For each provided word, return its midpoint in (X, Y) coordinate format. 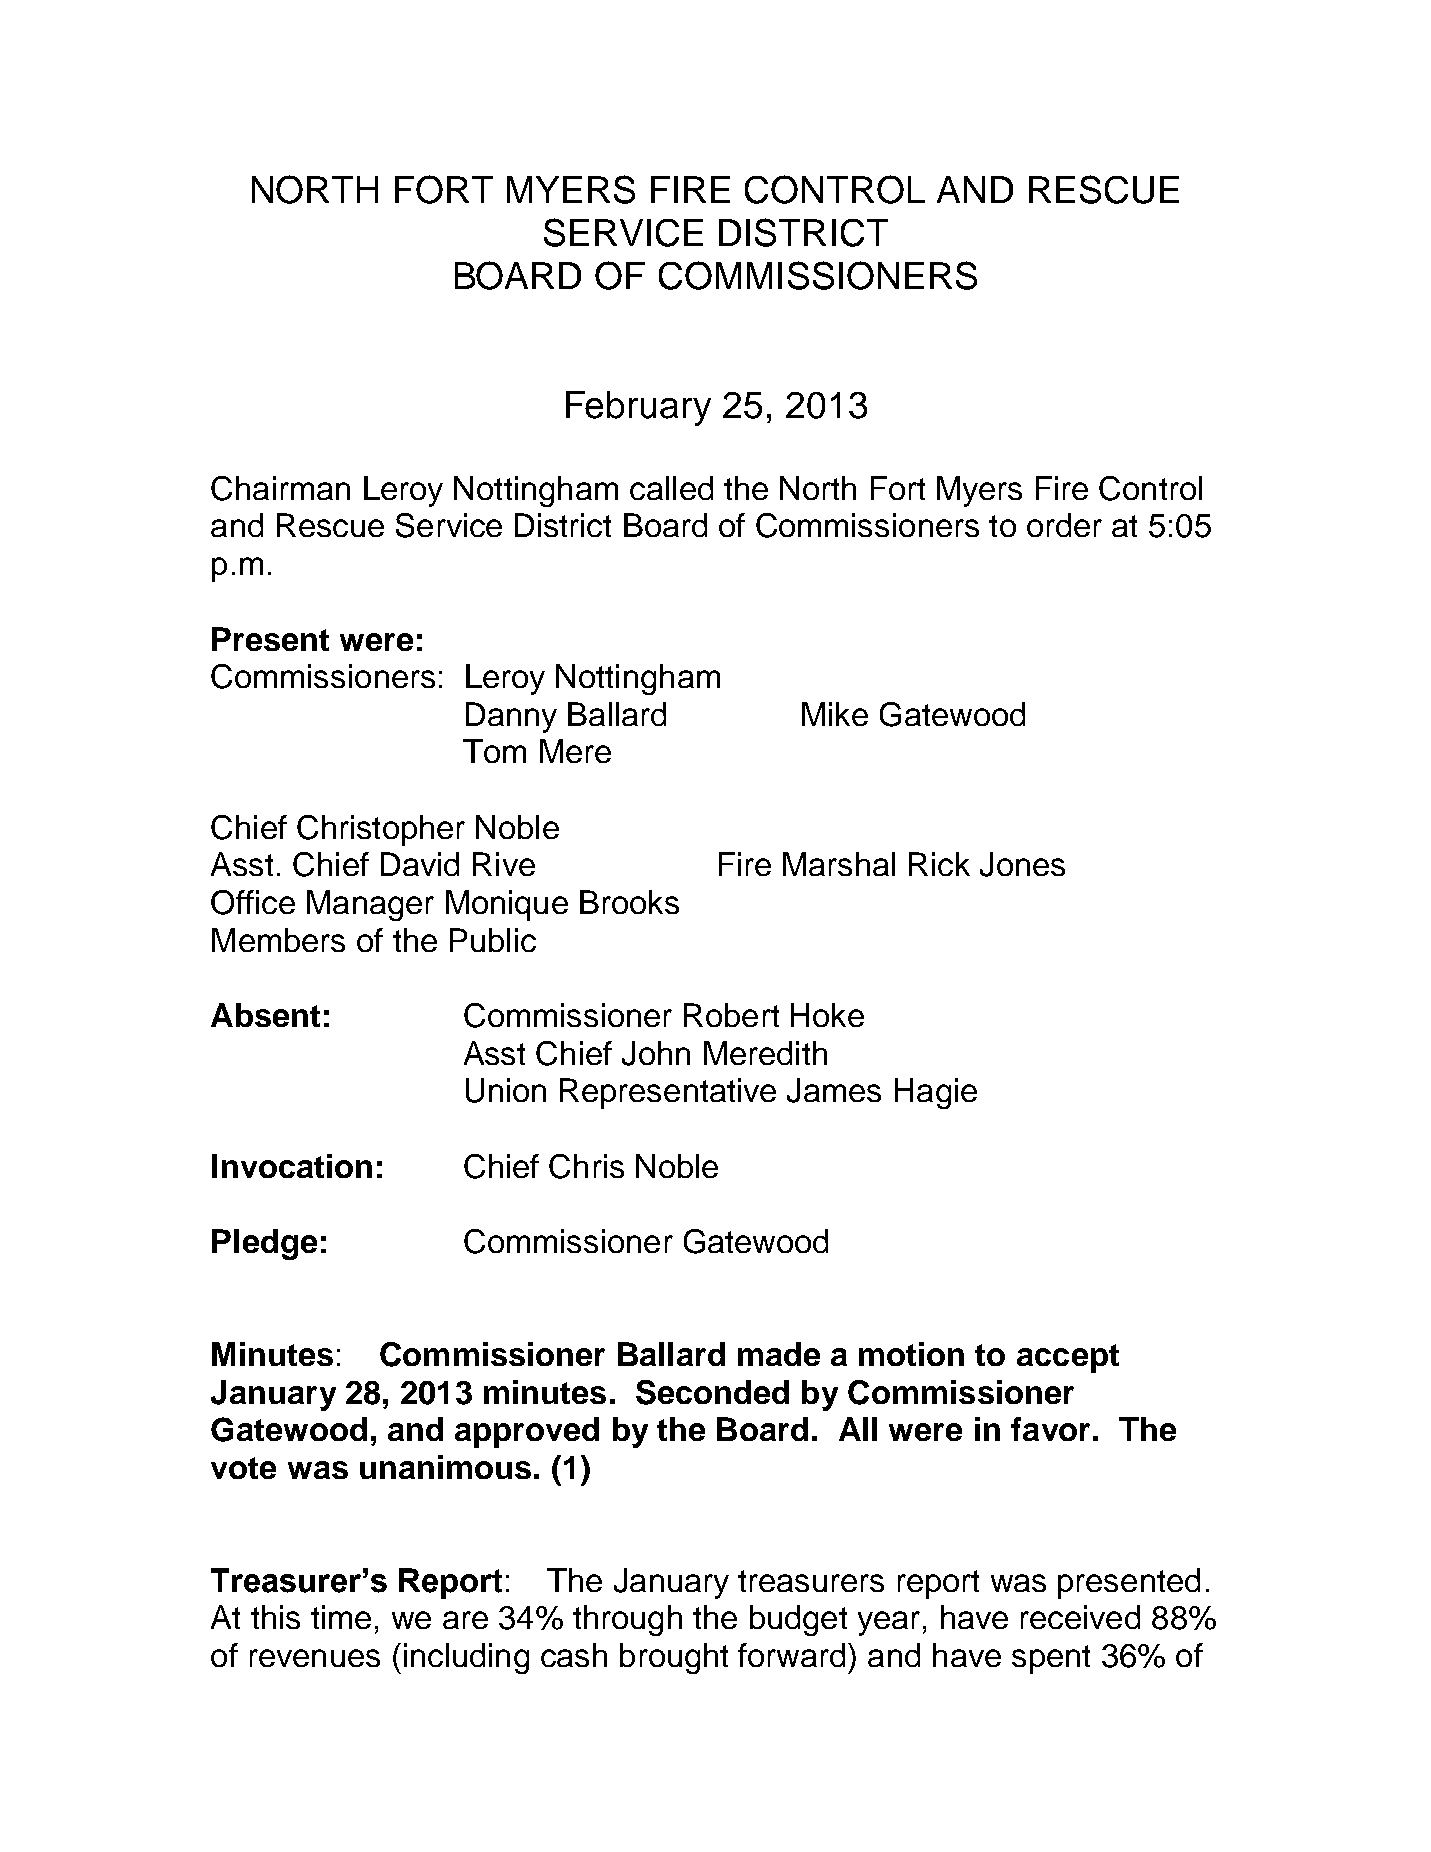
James (834, 1090)
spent (1051, 1659)
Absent (265, 1015)
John (656, 1053)
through (627, 1620)
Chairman (280, 488)
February (638, 408)
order (1064, 525)
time (341, 1617)
